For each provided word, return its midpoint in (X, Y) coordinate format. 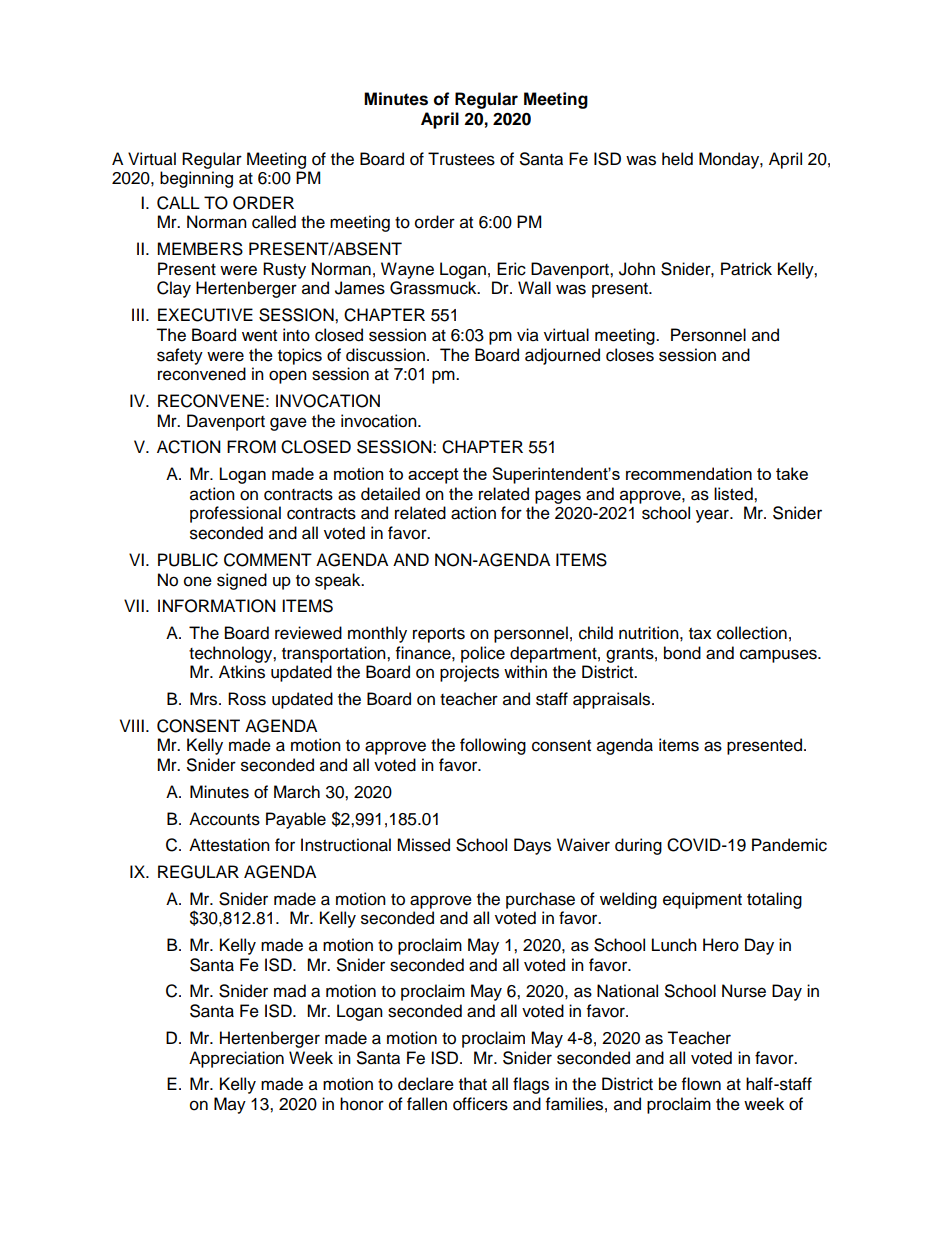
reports (439, 635)
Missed (423, 845)
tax (700, 634)
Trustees (461, 159)
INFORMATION (217, 606)
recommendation (689, 473)
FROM (251, 447)
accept (433, 476)
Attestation (229, 845)
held (677, 159)
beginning (196, 179)
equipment (702, 900)
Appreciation (236, 1059)
